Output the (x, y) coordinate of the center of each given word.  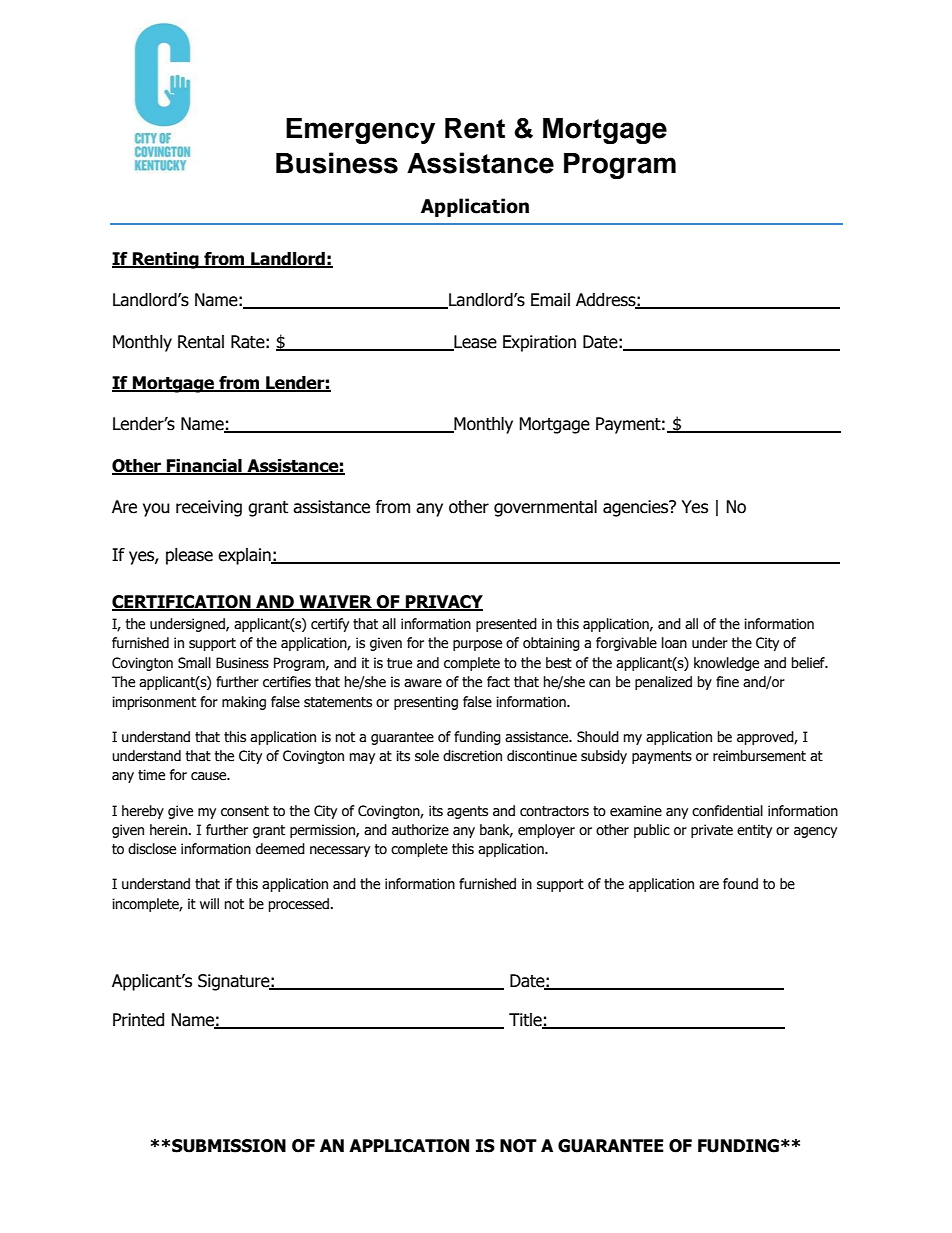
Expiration (539, 343)
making (244, 703)
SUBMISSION (229, 1146)
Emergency (360, 131)
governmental (545, 508)
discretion (472, 756)
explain (245, 556)
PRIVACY (443, 603)
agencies (637, 508)
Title (526, 1020)
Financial (204, 466)
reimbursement (759, 756)
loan (674, 643)
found (740, 884)
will (209, 903)
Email (550, 300)
